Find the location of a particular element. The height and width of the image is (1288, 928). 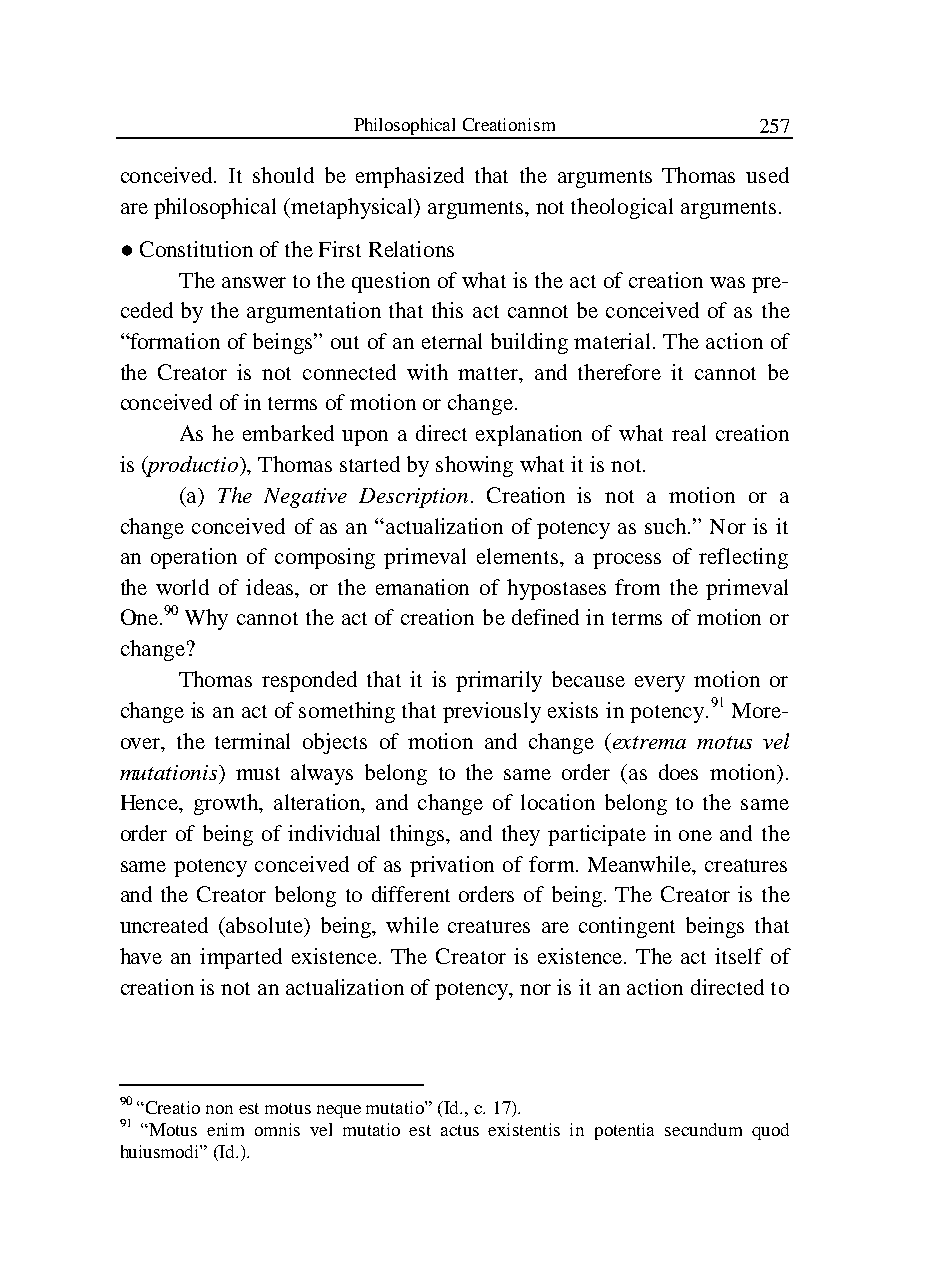

primarily is located at coordinates (499, 681).
